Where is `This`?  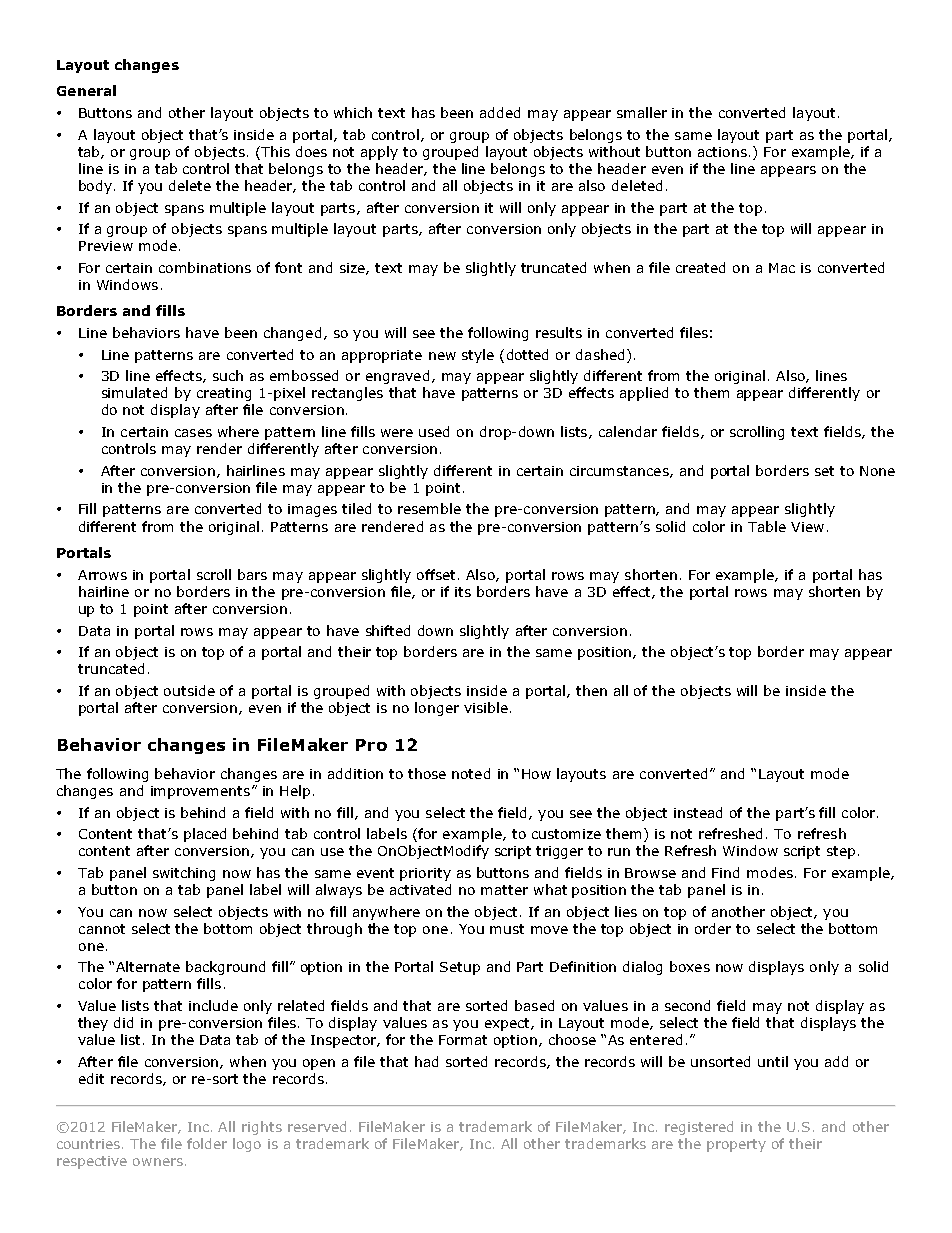
This is located at coordinates (274, 151).
